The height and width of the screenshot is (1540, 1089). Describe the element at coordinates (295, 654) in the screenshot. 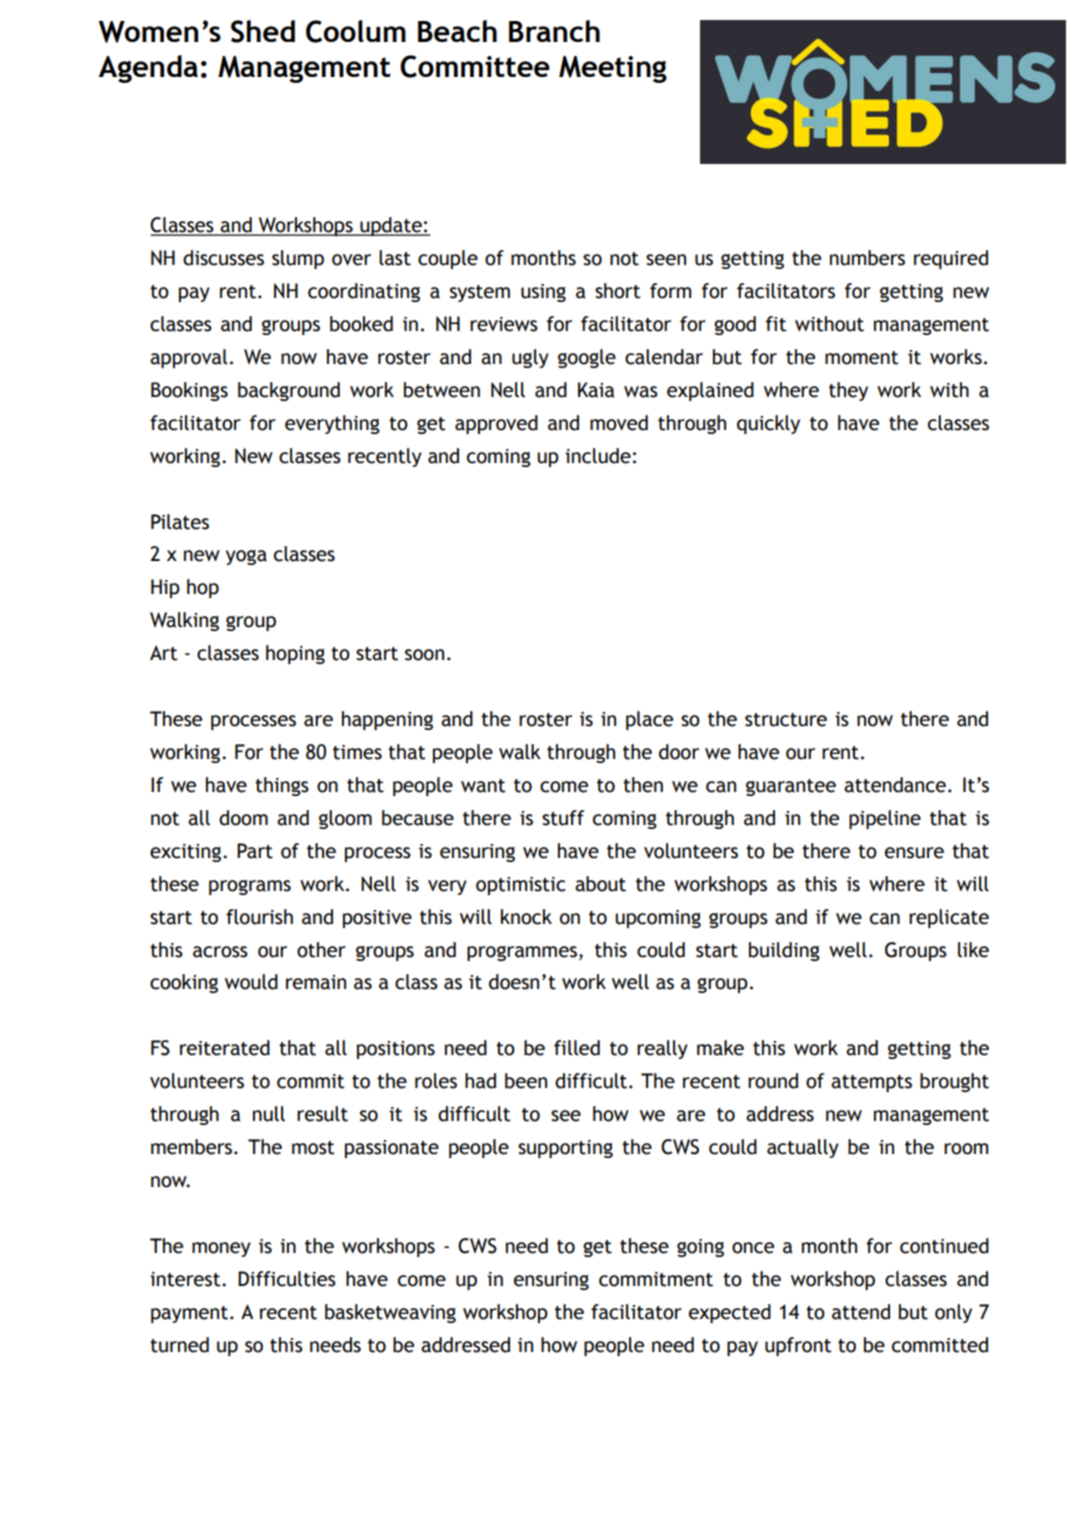

I see `hoping` at that location.
